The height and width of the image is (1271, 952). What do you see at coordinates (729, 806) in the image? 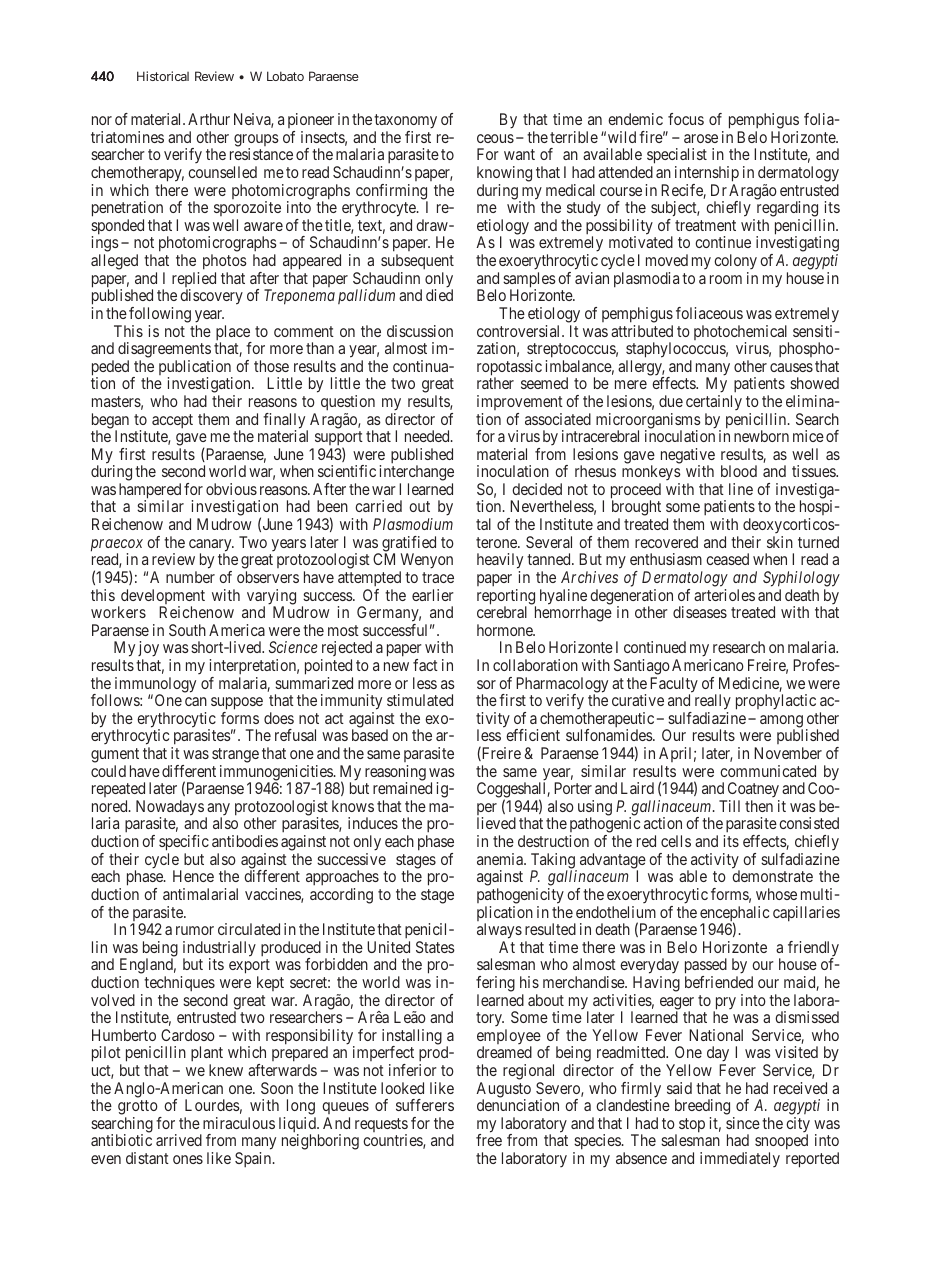
I see `Till` at bounding box center [729, 806].
